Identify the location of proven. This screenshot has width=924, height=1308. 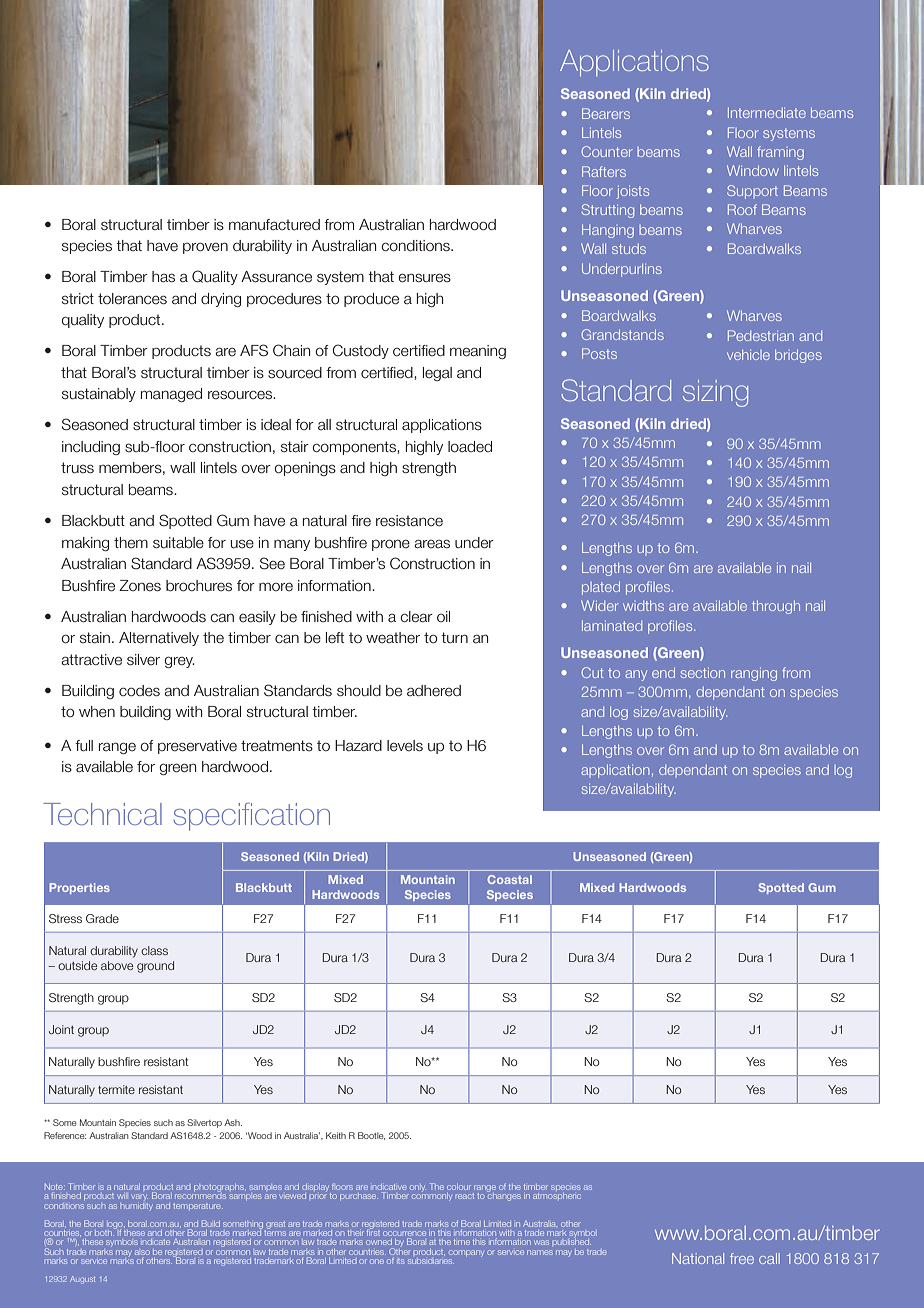
(205, 248).
